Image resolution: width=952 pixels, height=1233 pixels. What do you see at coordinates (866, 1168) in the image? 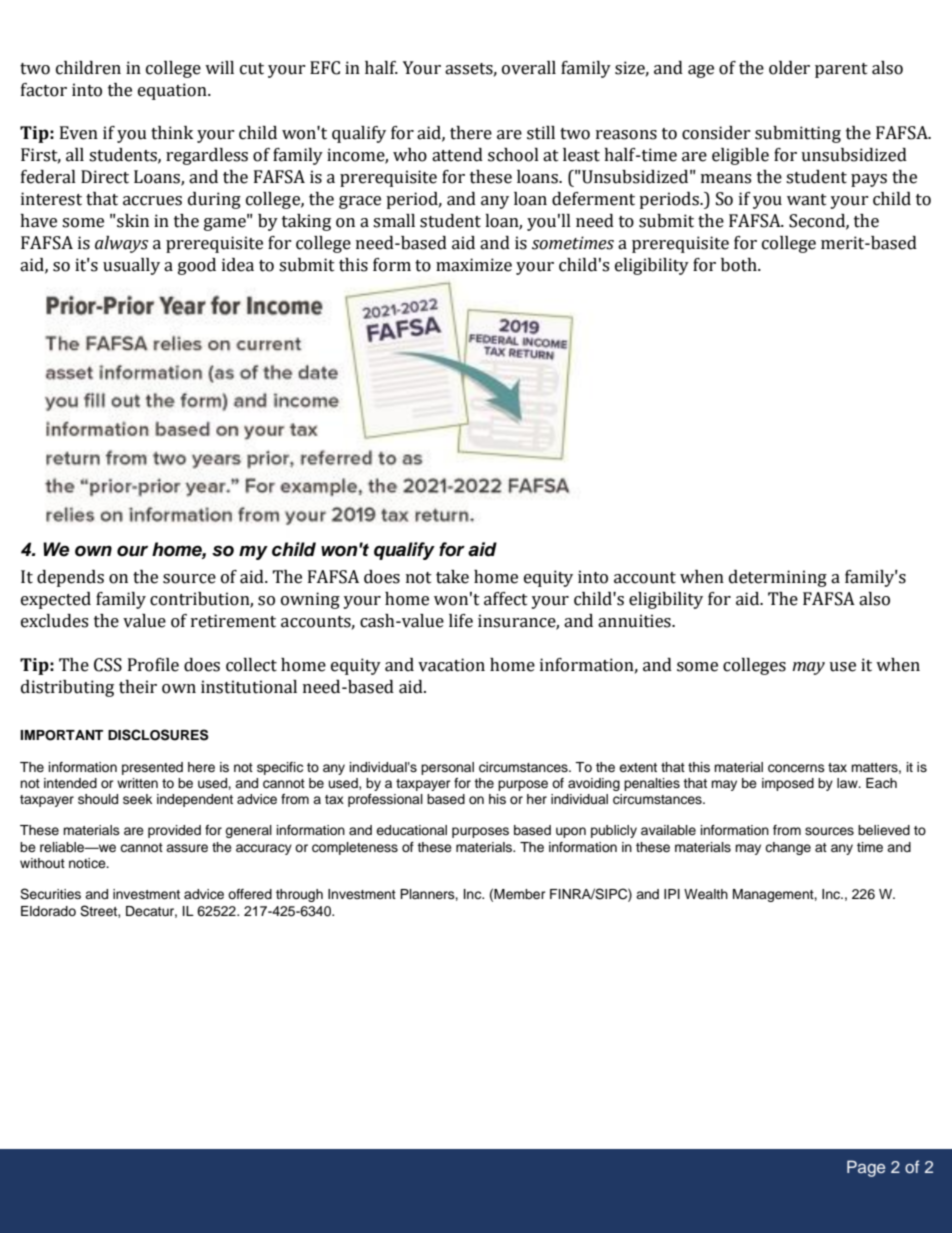
I see `Page` at bounding box center [866, 1168].
